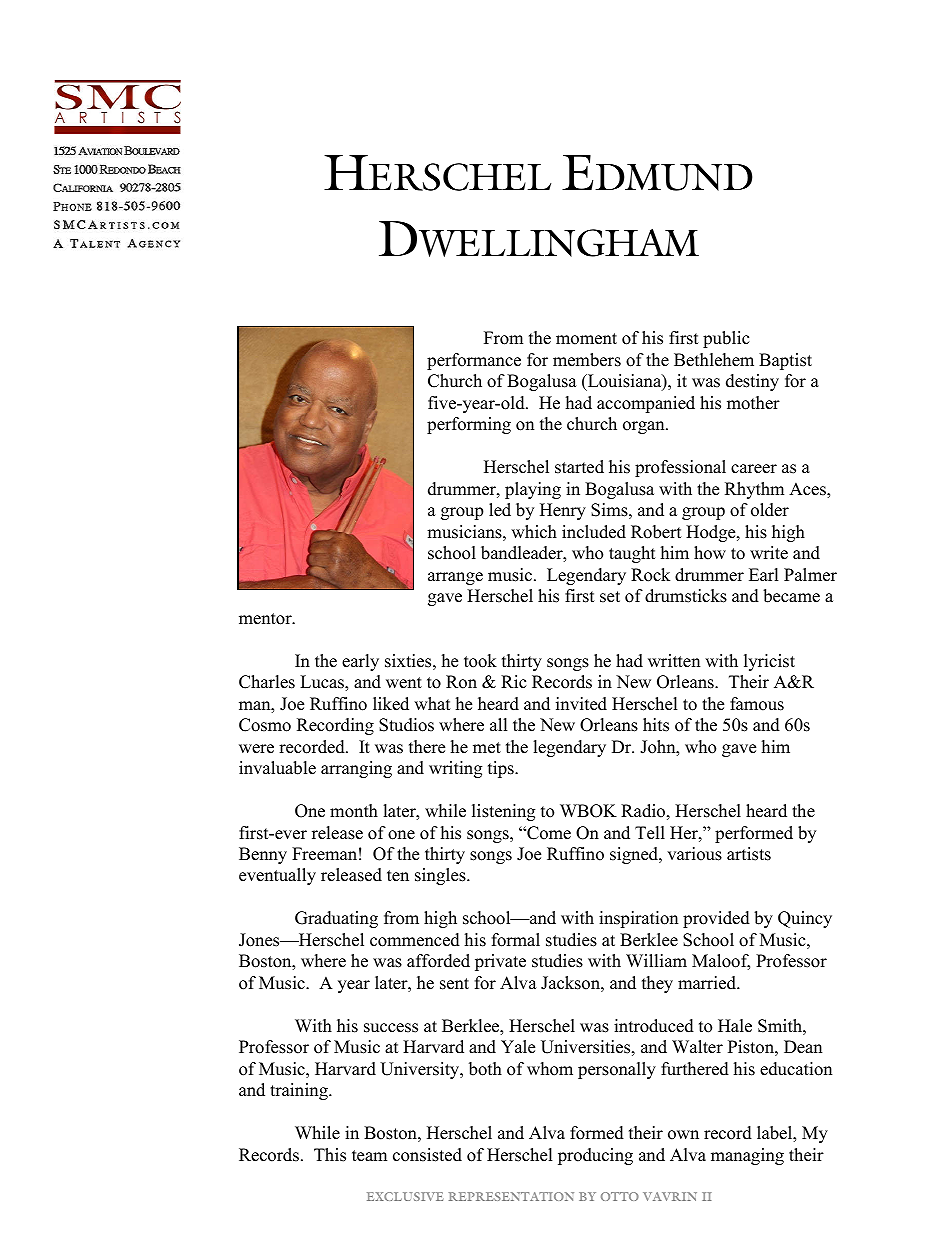 Image resolution: width=952 pixels, height=1233 pixels. I want to click on performance, so click(474, 361).
